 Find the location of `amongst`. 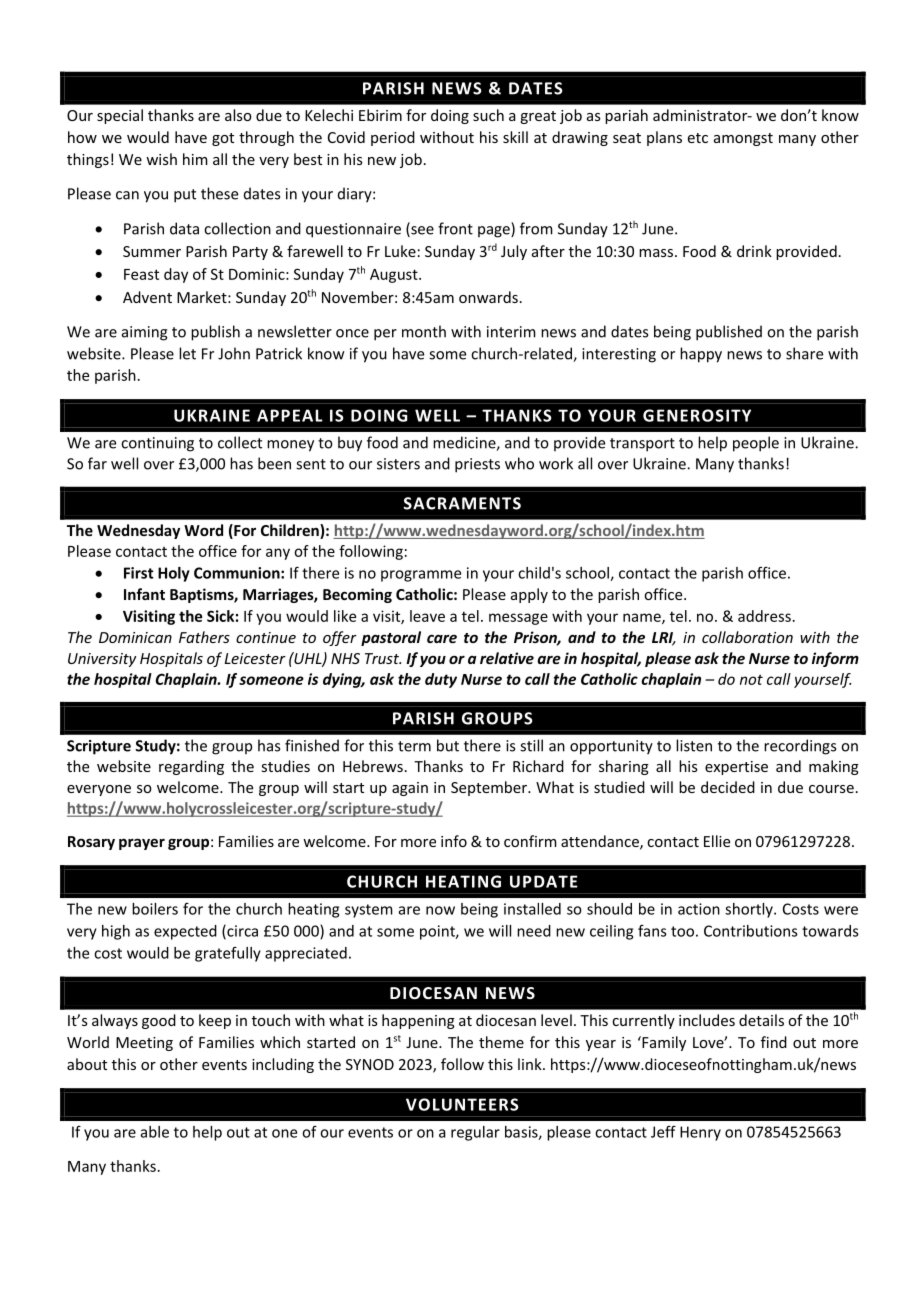

amongst is located at coordinates (743, 139).
